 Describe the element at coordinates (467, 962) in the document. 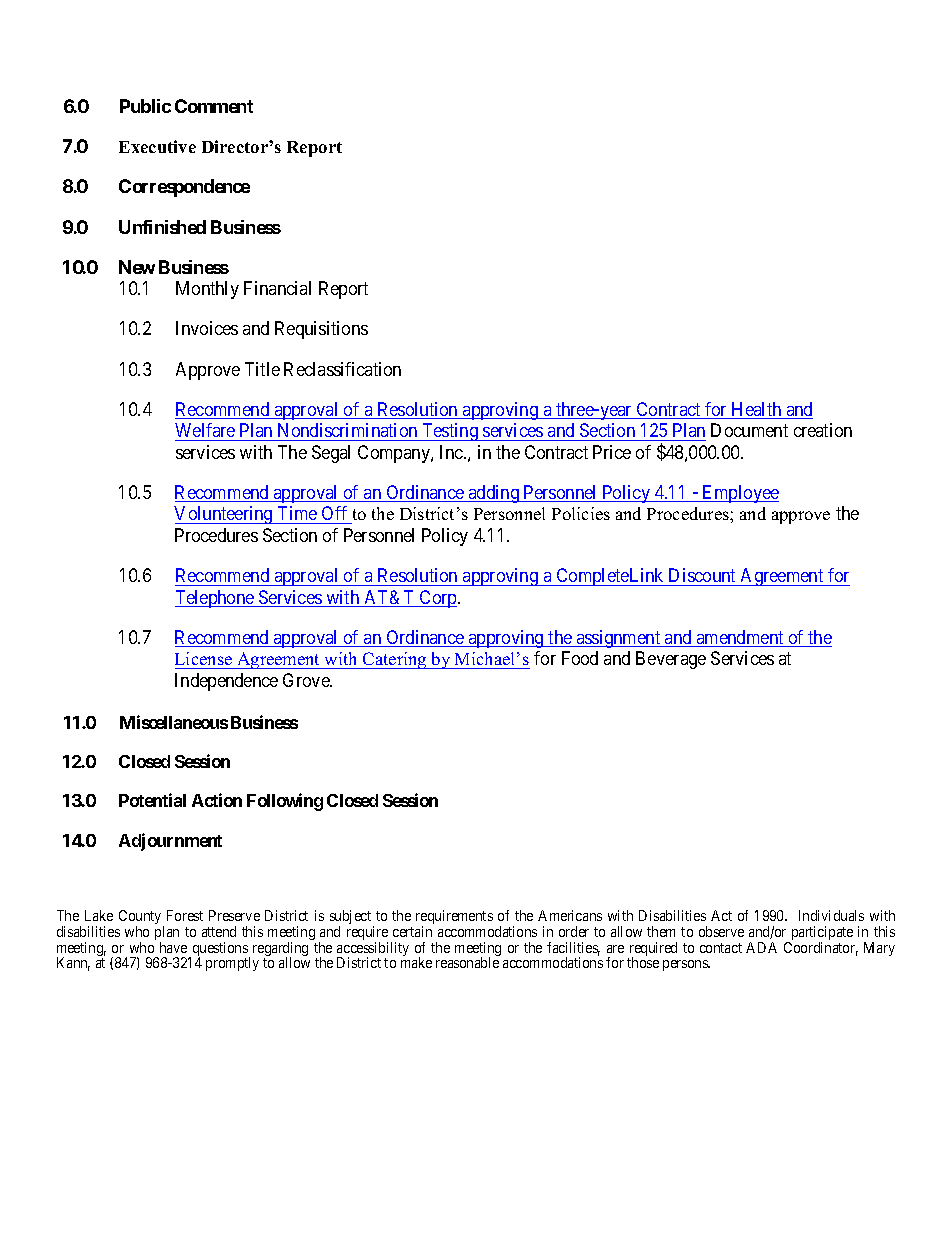

I see `reasonable` at that location.
